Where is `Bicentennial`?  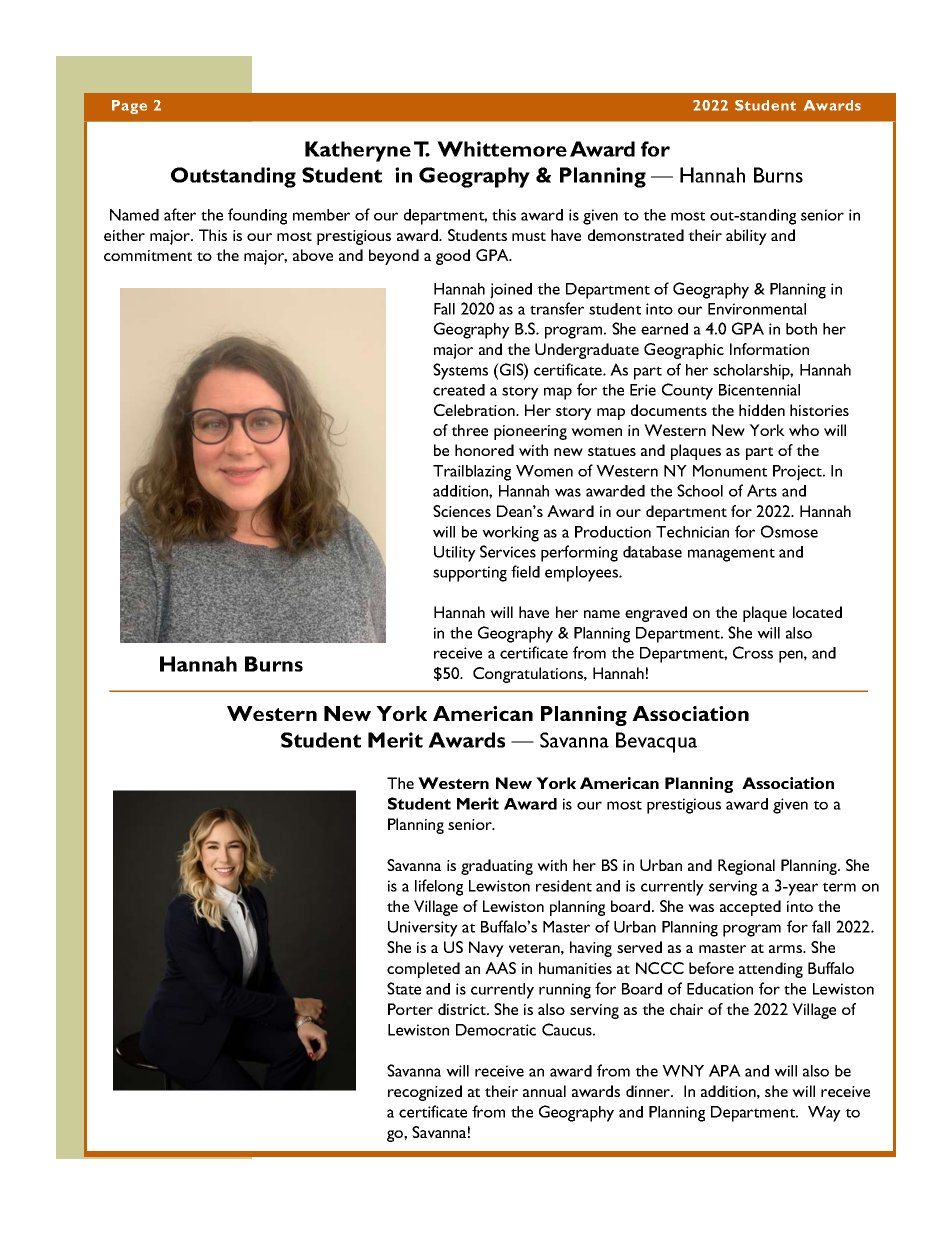 Bicentennial is located at coordinates (759, 390).
